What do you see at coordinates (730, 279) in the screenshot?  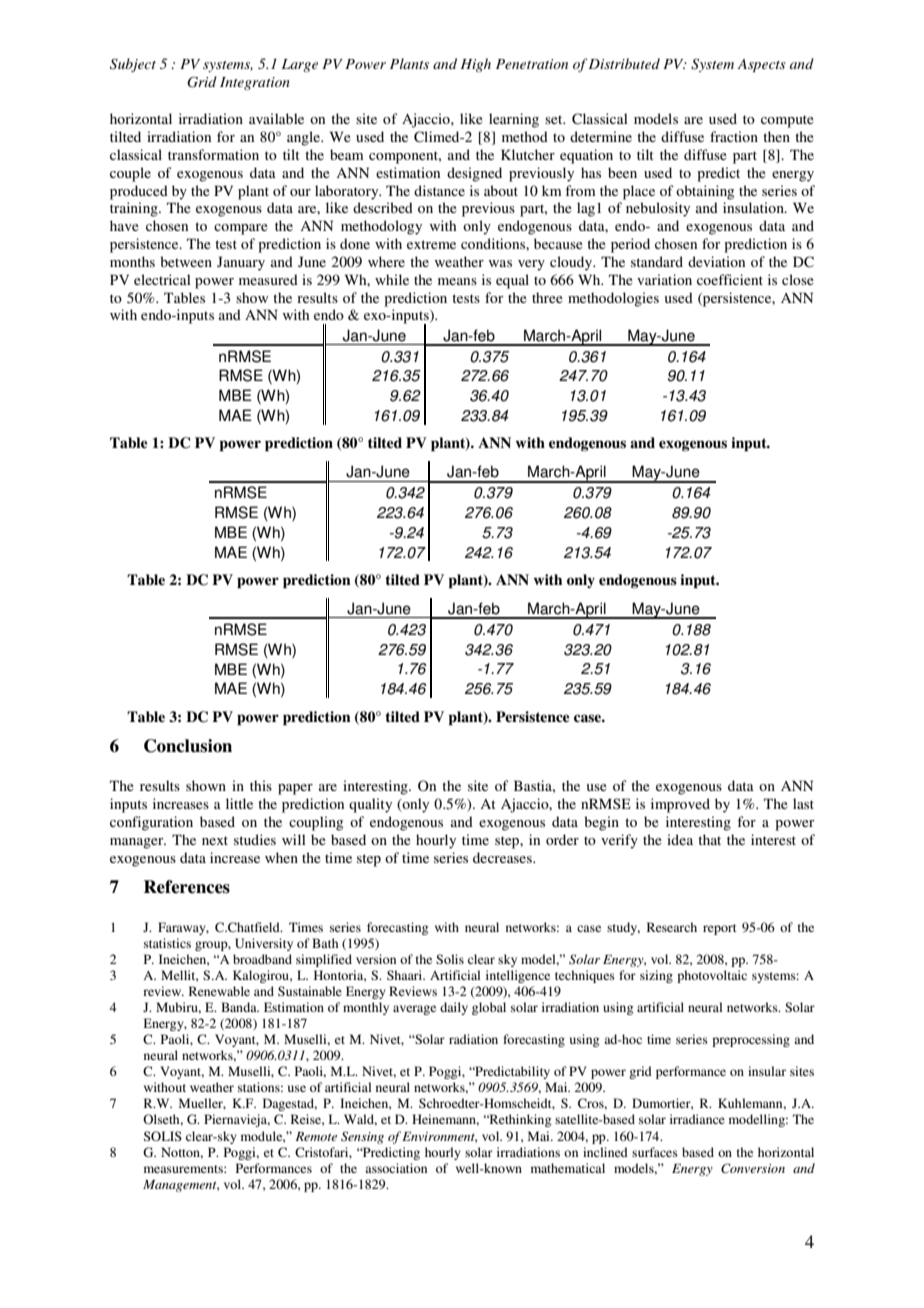 I see `coefficient` at bounding box center [730, 279].
